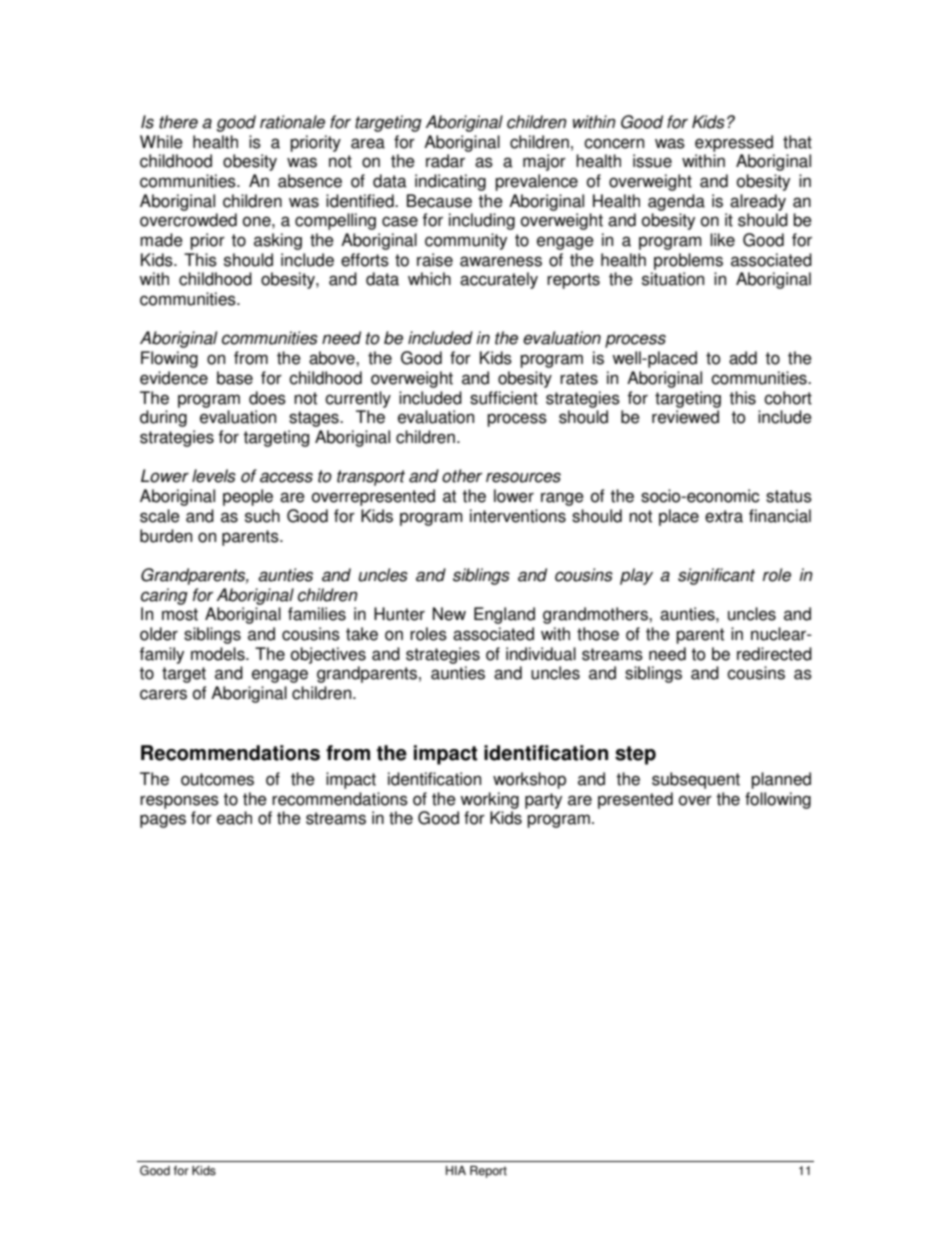 The height and width of the page is (1233, 952). What do you see at coordinates (292, 122) in the page?
I see `rationale` at bounding box center [292, 122].
